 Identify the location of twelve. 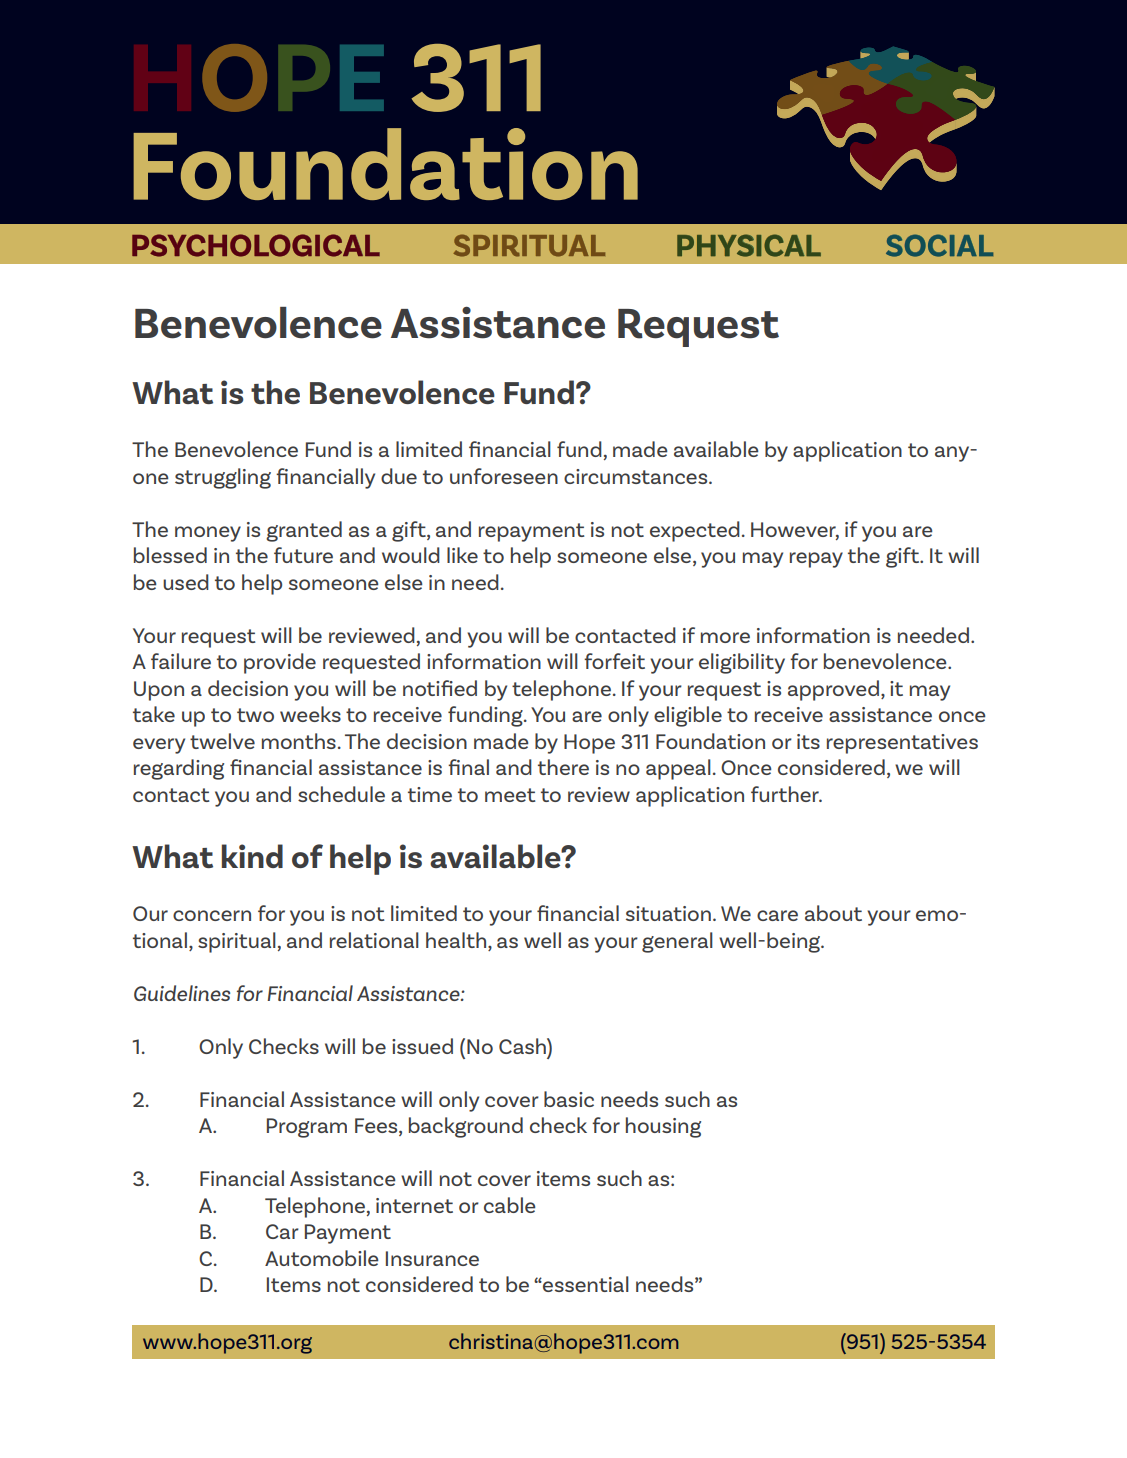
(222, 741).
